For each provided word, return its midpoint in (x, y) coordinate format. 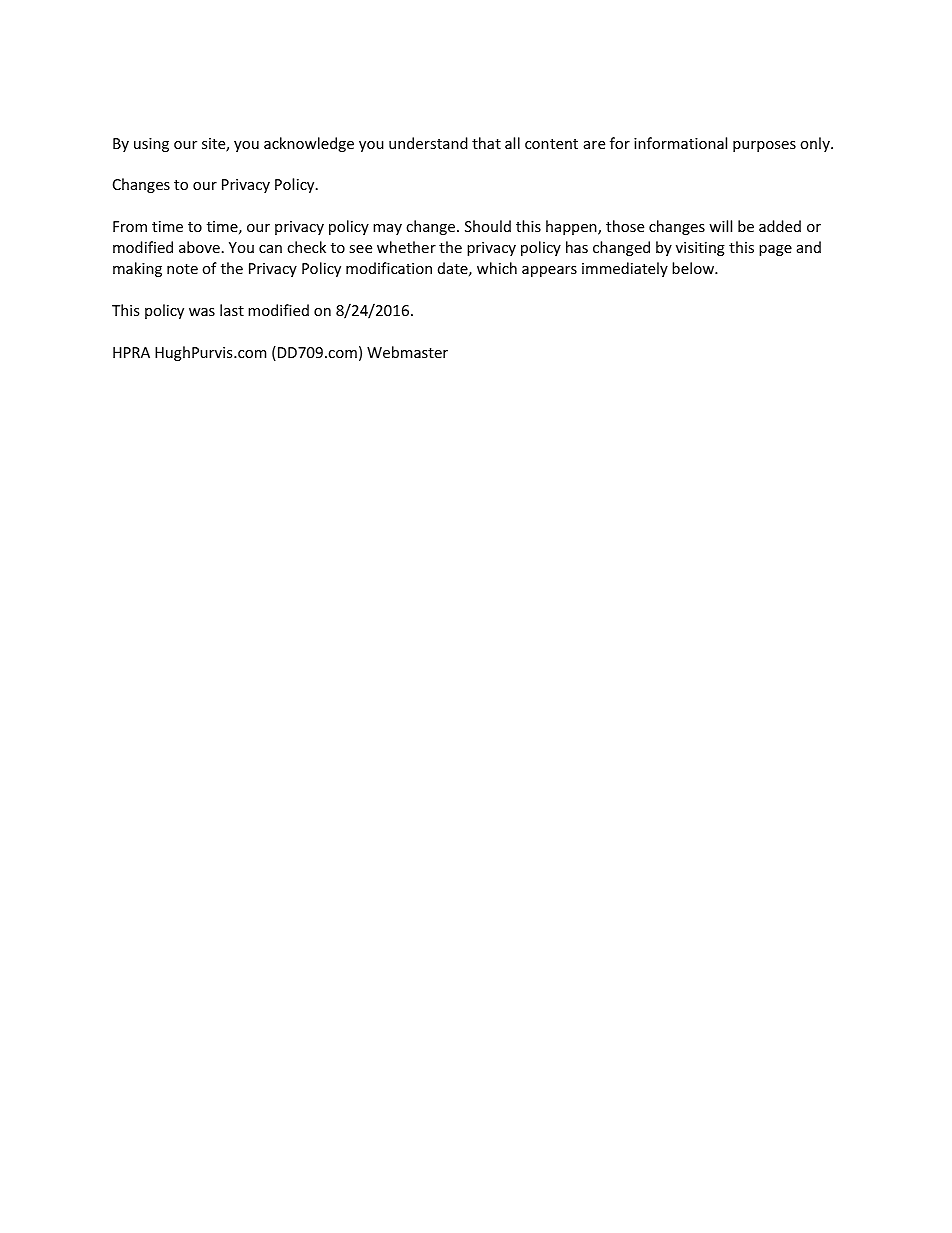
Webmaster (407, 352)
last (232, 310)
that (486, 143)
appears (549, 271)
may (387, 229)
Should (488, 226)
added (780, 226)
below (694, 268)
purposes (764, 146)
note (182, 269)
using (151, 145)
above (199, 247)
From (130, 226)
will (720, 226)
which (497, 268)
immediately (625, 269)
